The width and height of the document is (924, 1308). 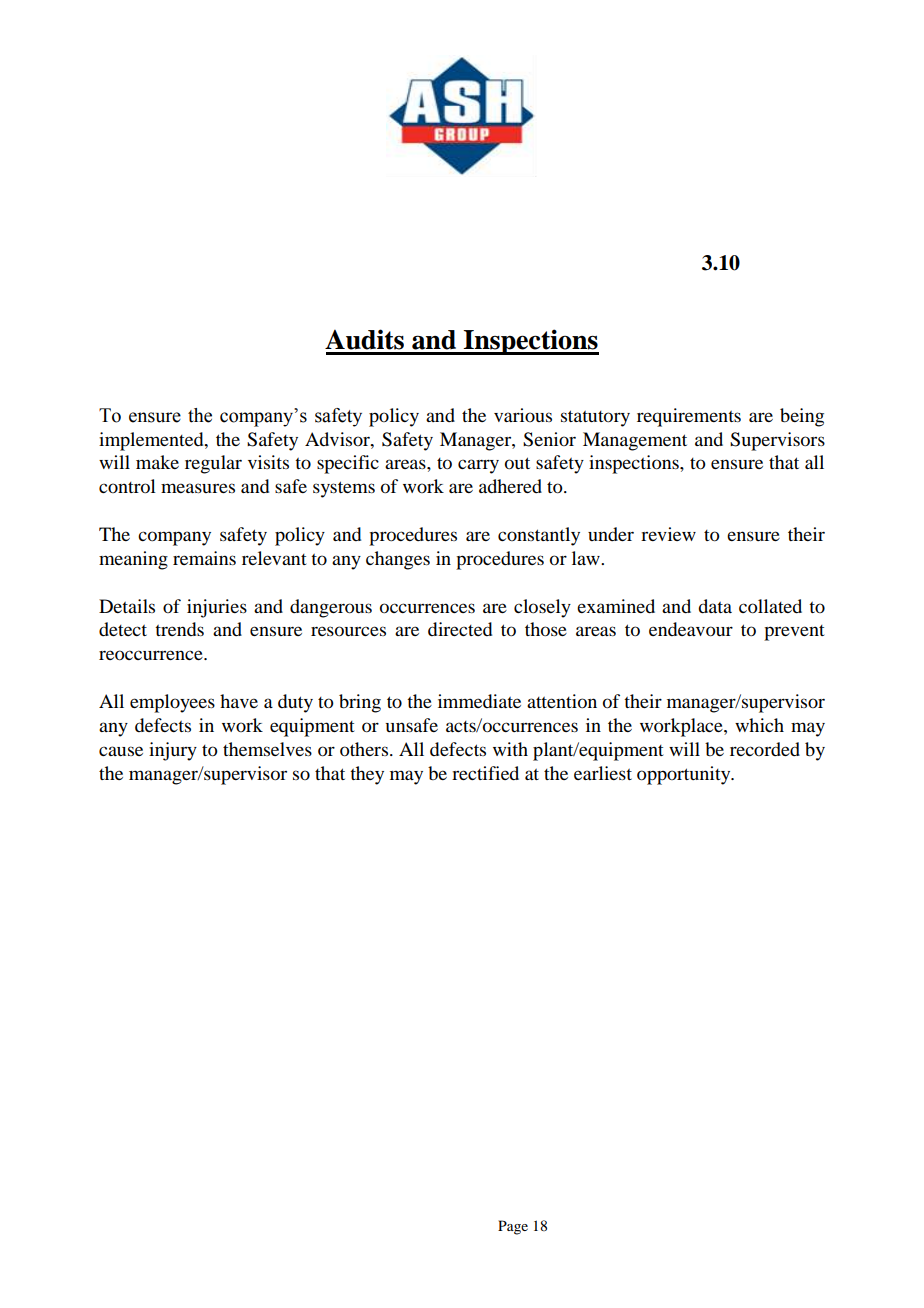 What do you see at coordinates (689, 417) in the document?
I see `requirements` at bounding box center [689, 417].
